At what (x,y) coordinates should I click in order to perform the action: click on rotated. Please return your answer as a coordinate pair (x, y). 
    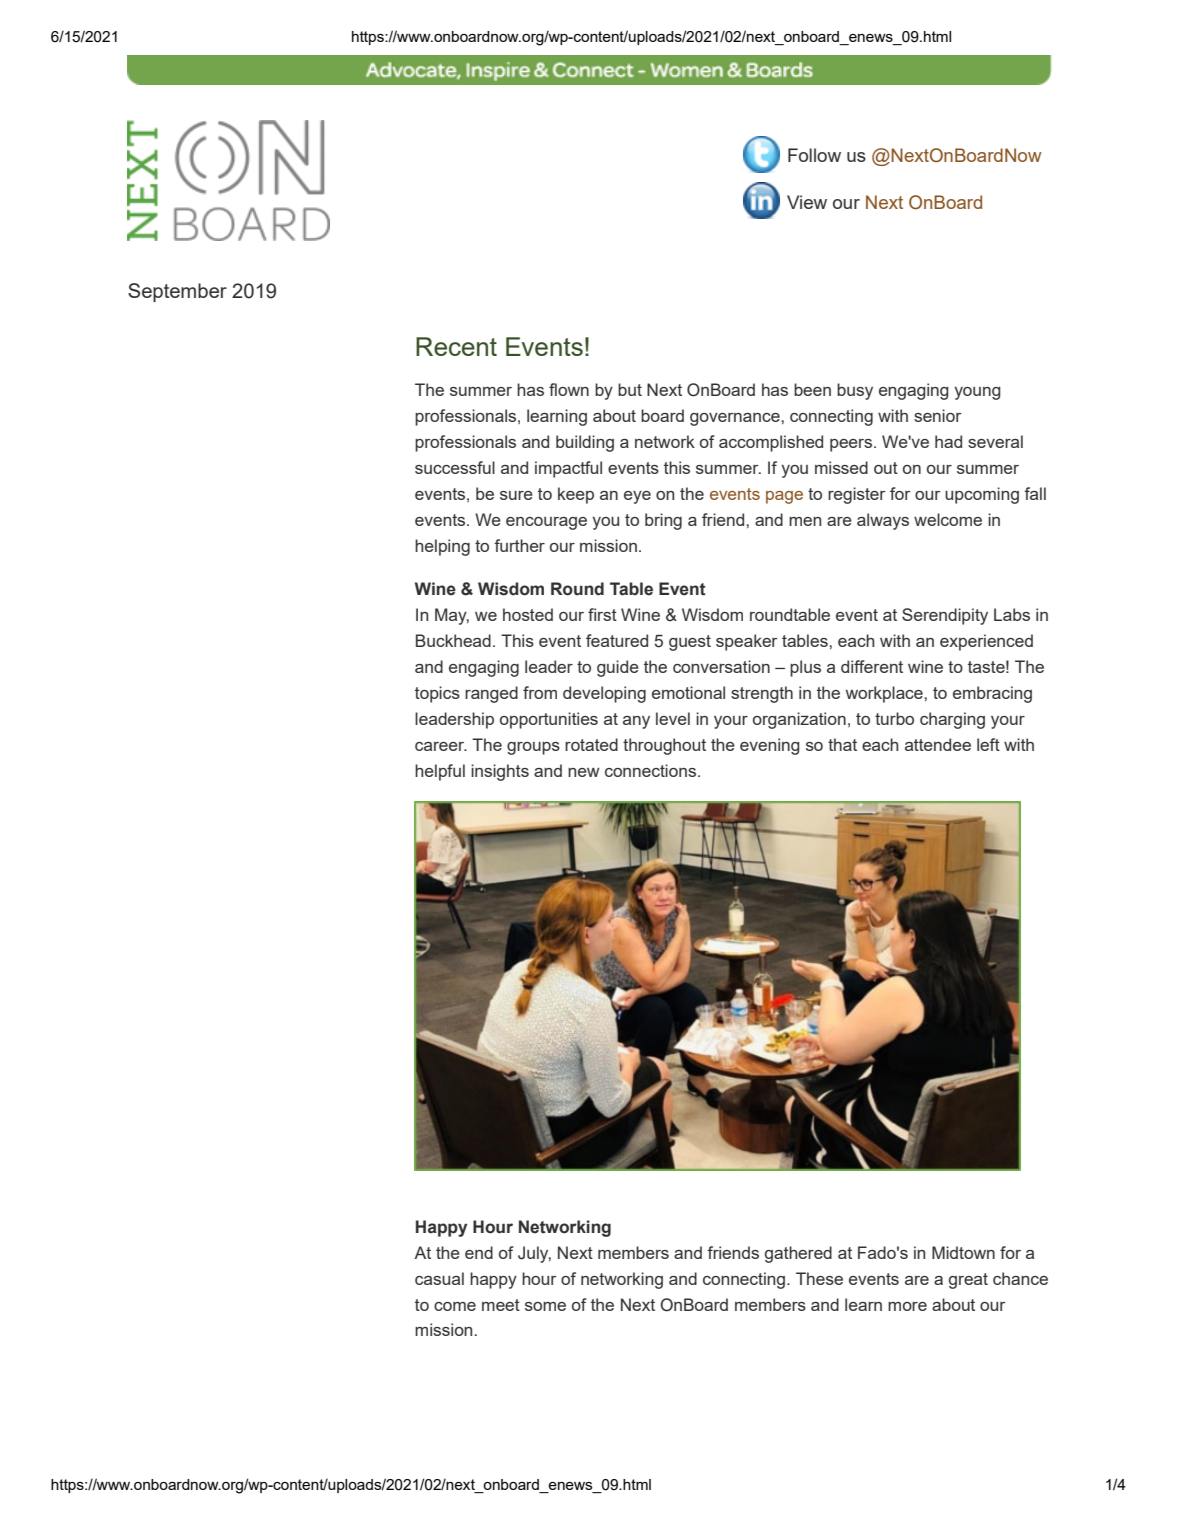
    Looking at the image, I should click on (591, 744).
